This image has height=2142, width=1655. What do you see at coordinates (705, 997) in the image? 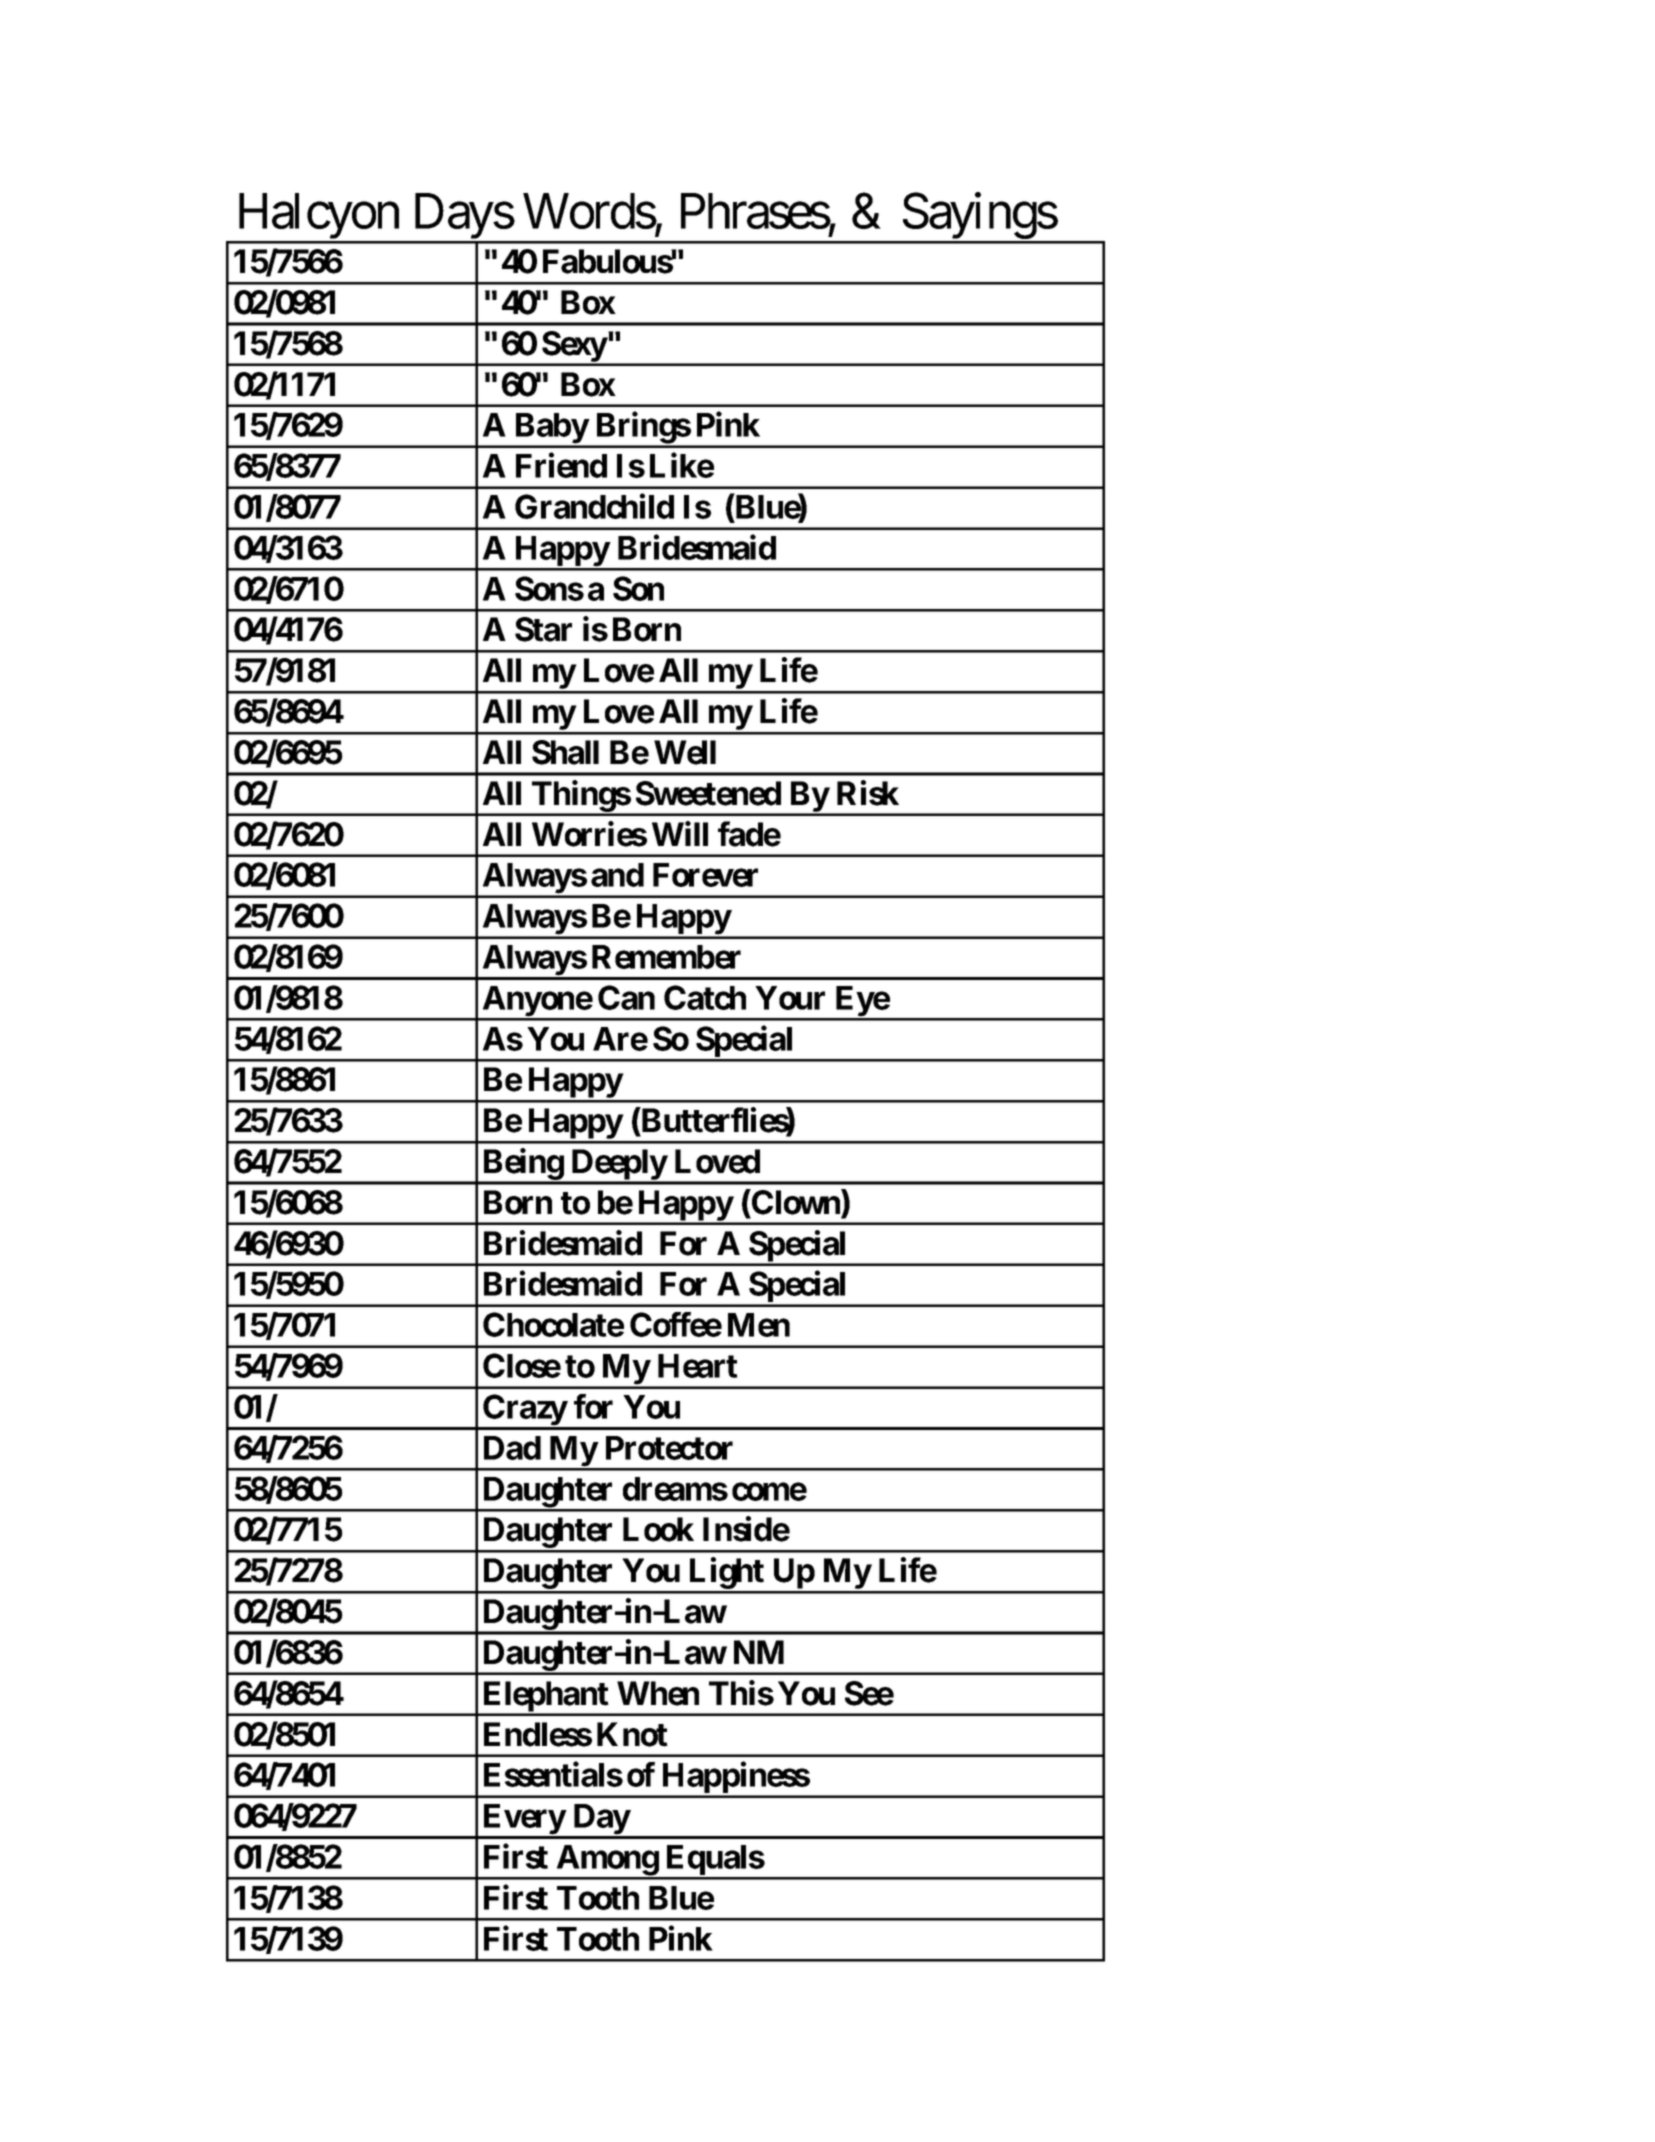
I see `Catch` at bounding box center [705, 997].
